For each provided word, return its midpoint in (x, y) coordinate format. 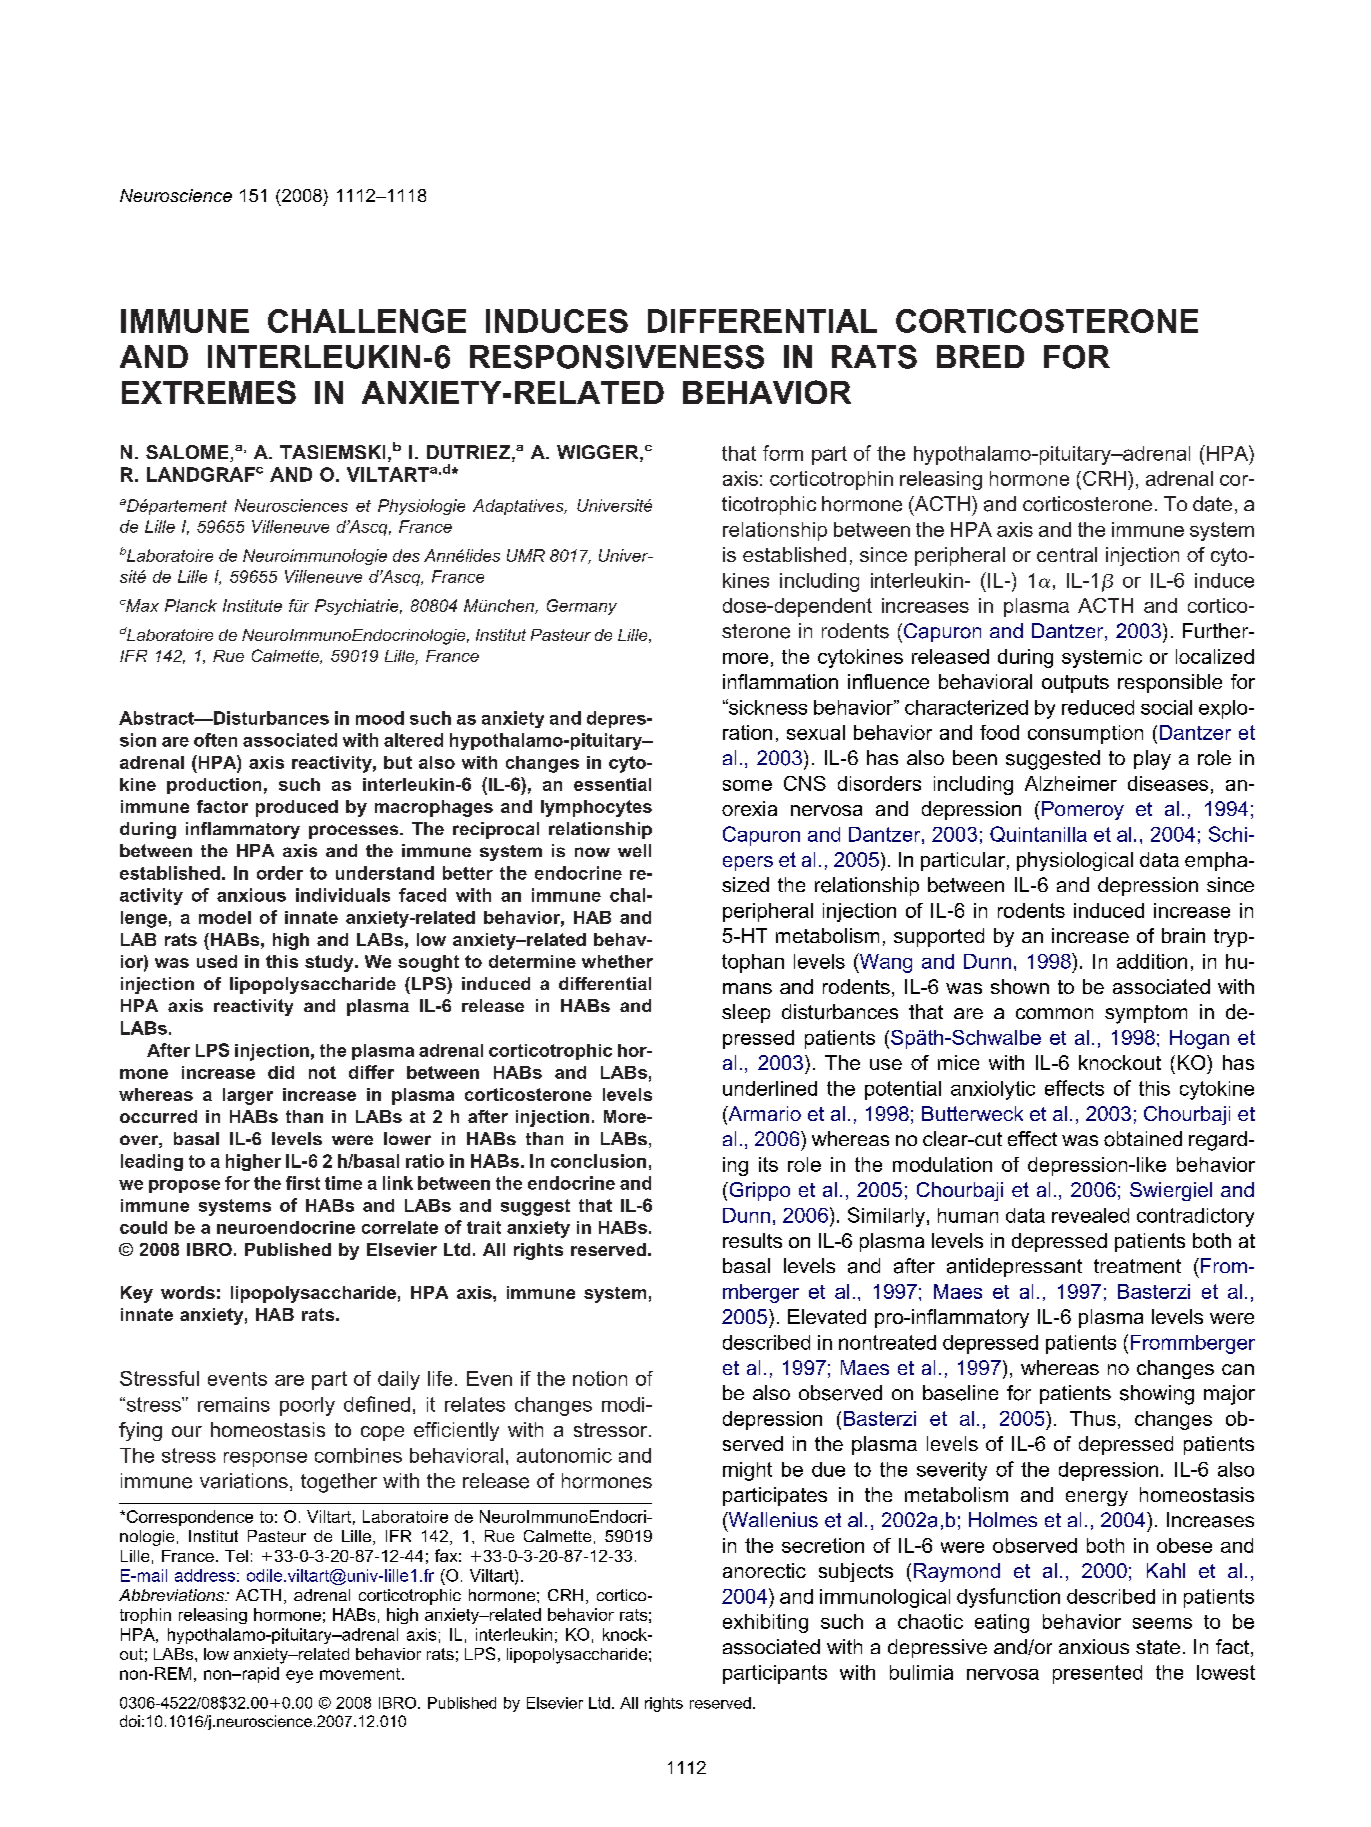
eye (299, 1676)
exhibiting (765, 1623)
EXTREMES (209, 392)
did (281, 1072)
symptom (1146, 1014)
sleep (746, 1013)
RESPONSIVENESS (617, 357)
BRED (980, 356)
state (1158, 1647)
